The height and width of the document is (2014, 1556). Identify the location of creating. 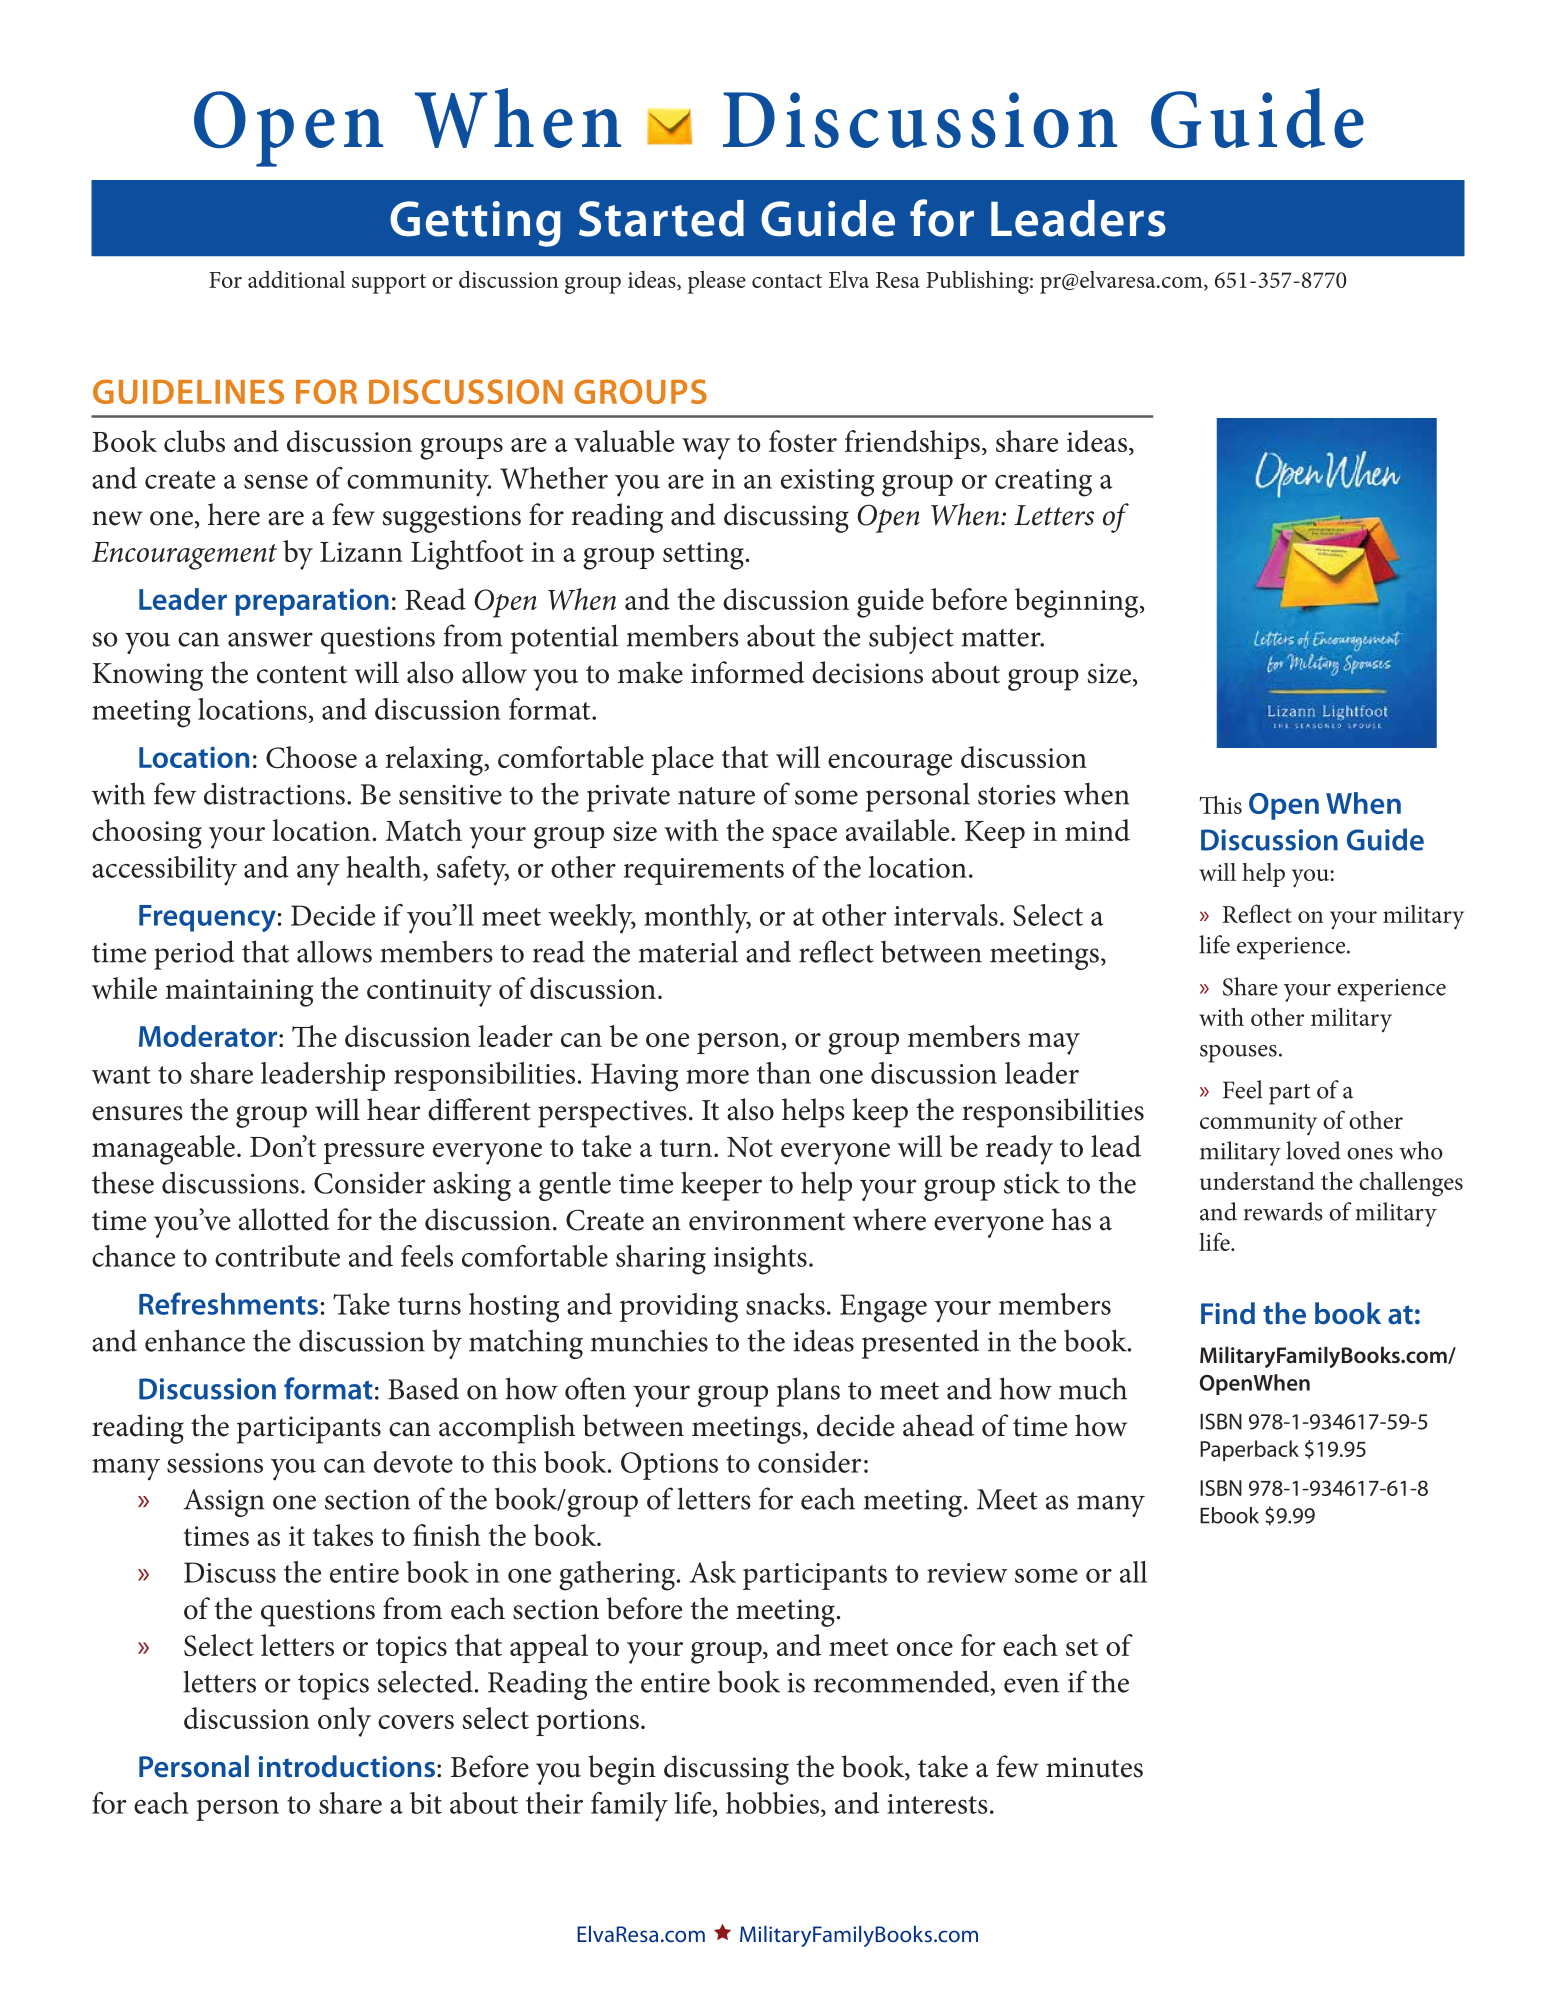
(1043, 483).
